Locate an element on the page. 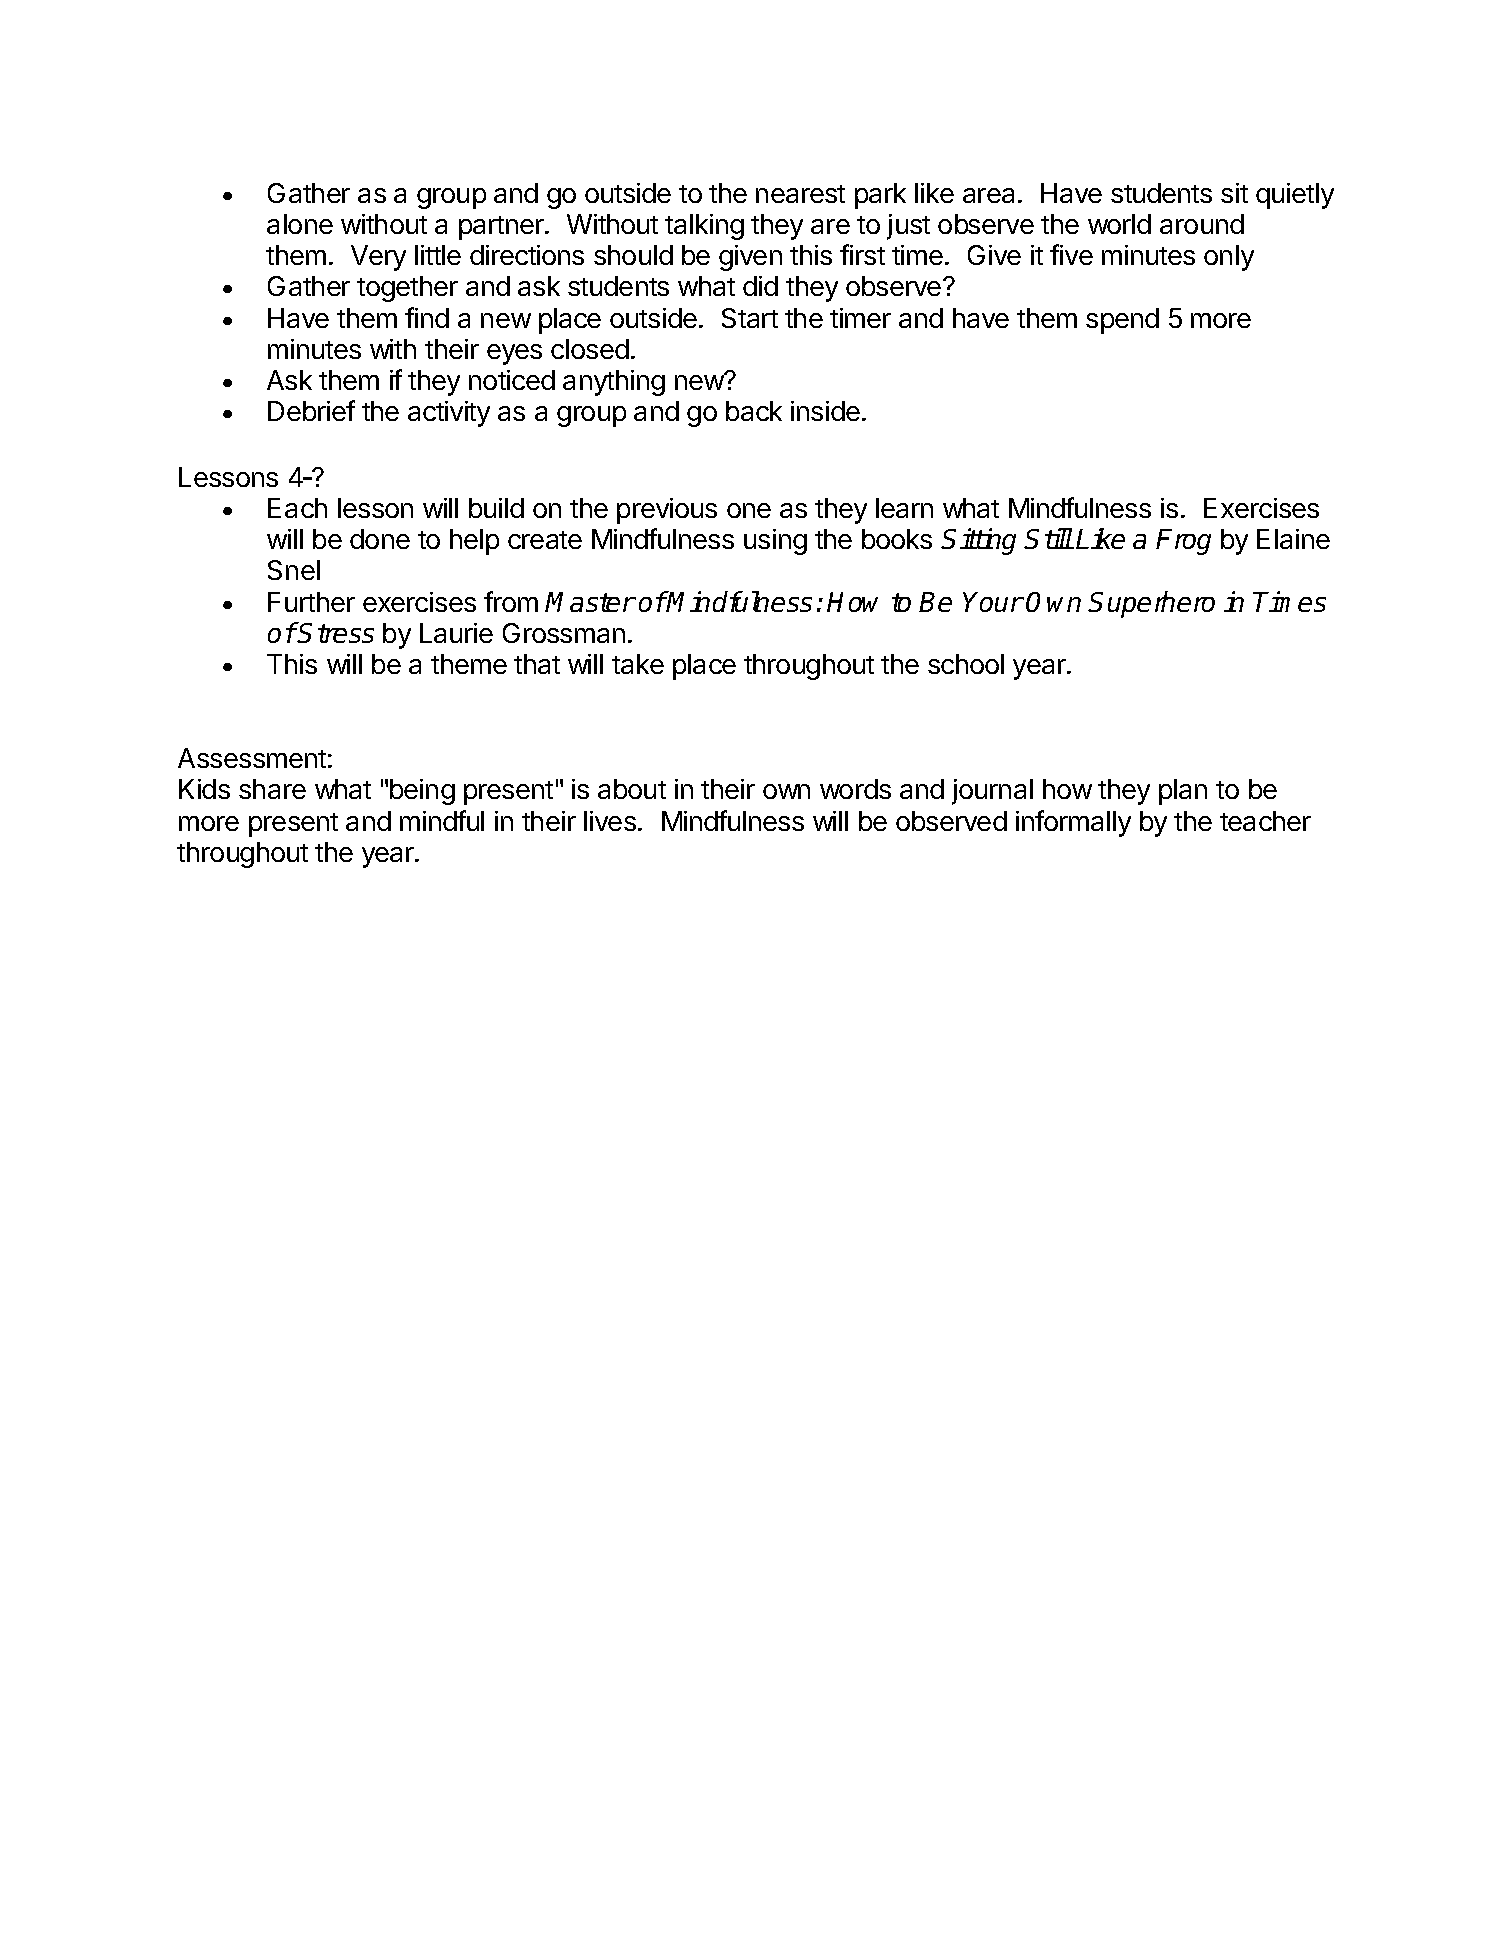 Image resolution: width=1512 pixels, height=1957 pixels. plan is located at coordinates (1183, 792).
